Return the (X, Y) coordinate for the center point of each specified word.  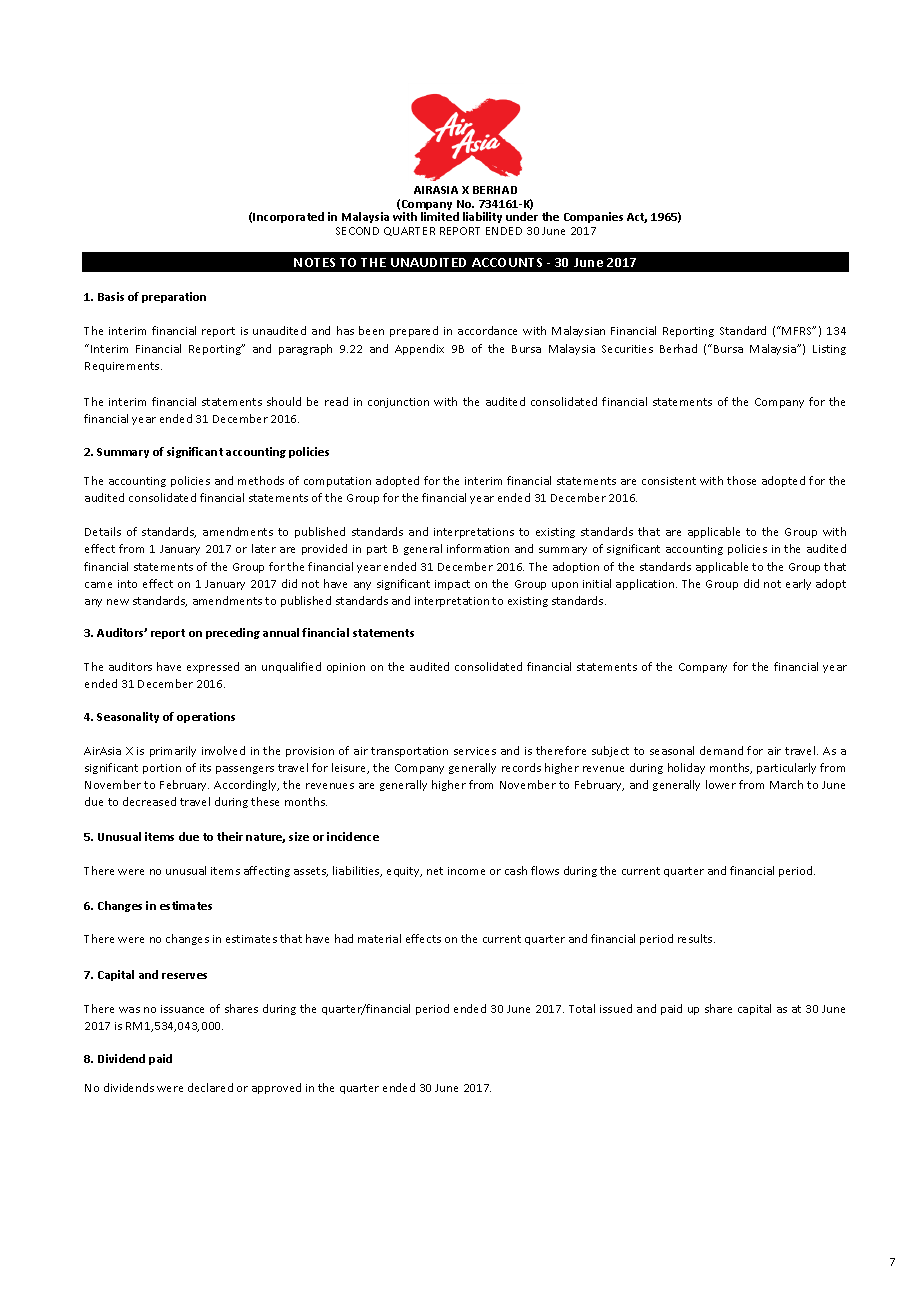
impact (452, 585)
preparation (174, 297)
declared (210, 1087)
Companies (593, 217)
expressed (213, 667)
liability (482, 217)
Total (582, 1008)
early (798, 584)
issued (616, 1008)
